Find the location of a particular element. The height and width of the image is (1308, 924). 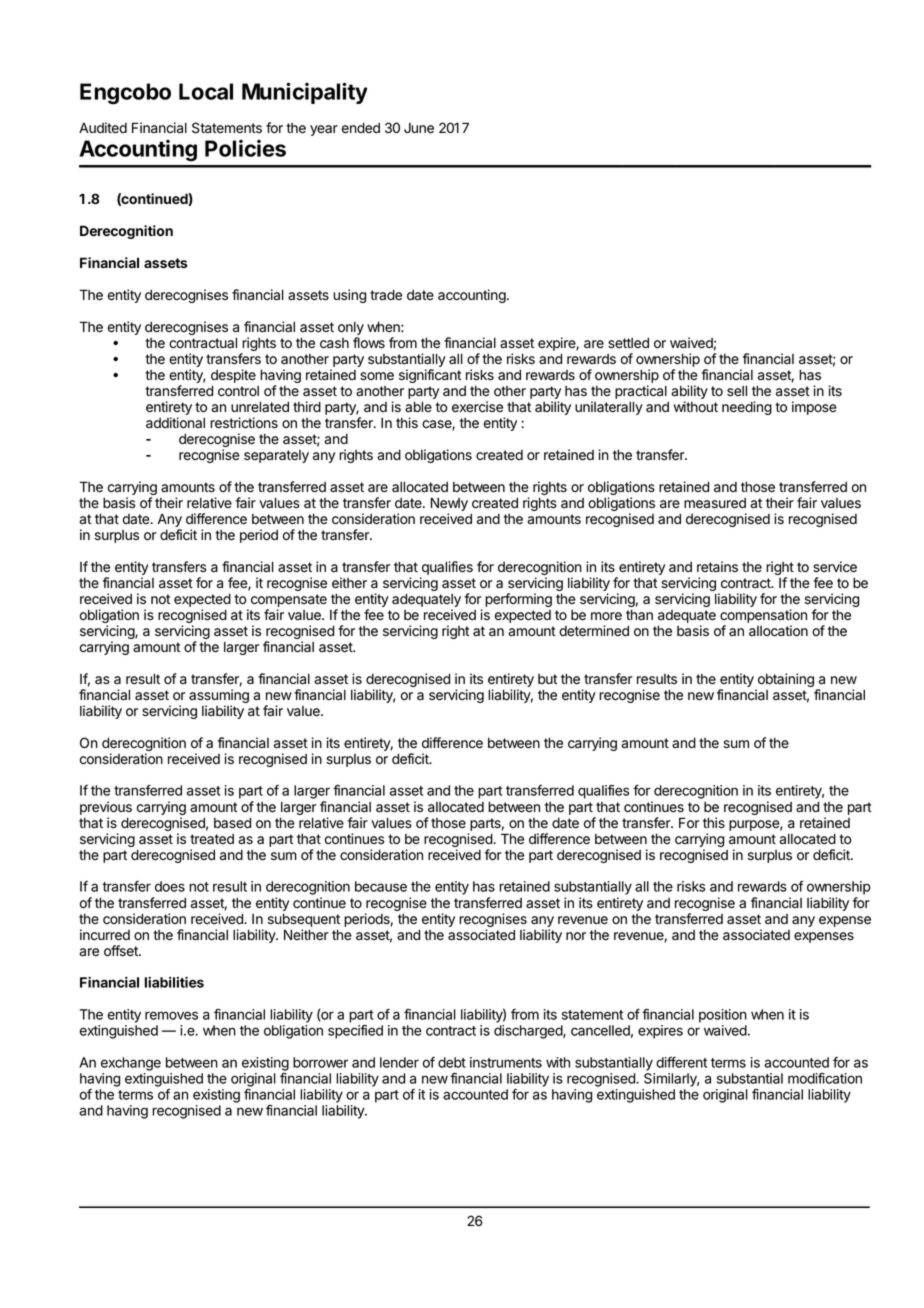

additional is located at coordinates (175, 423).
